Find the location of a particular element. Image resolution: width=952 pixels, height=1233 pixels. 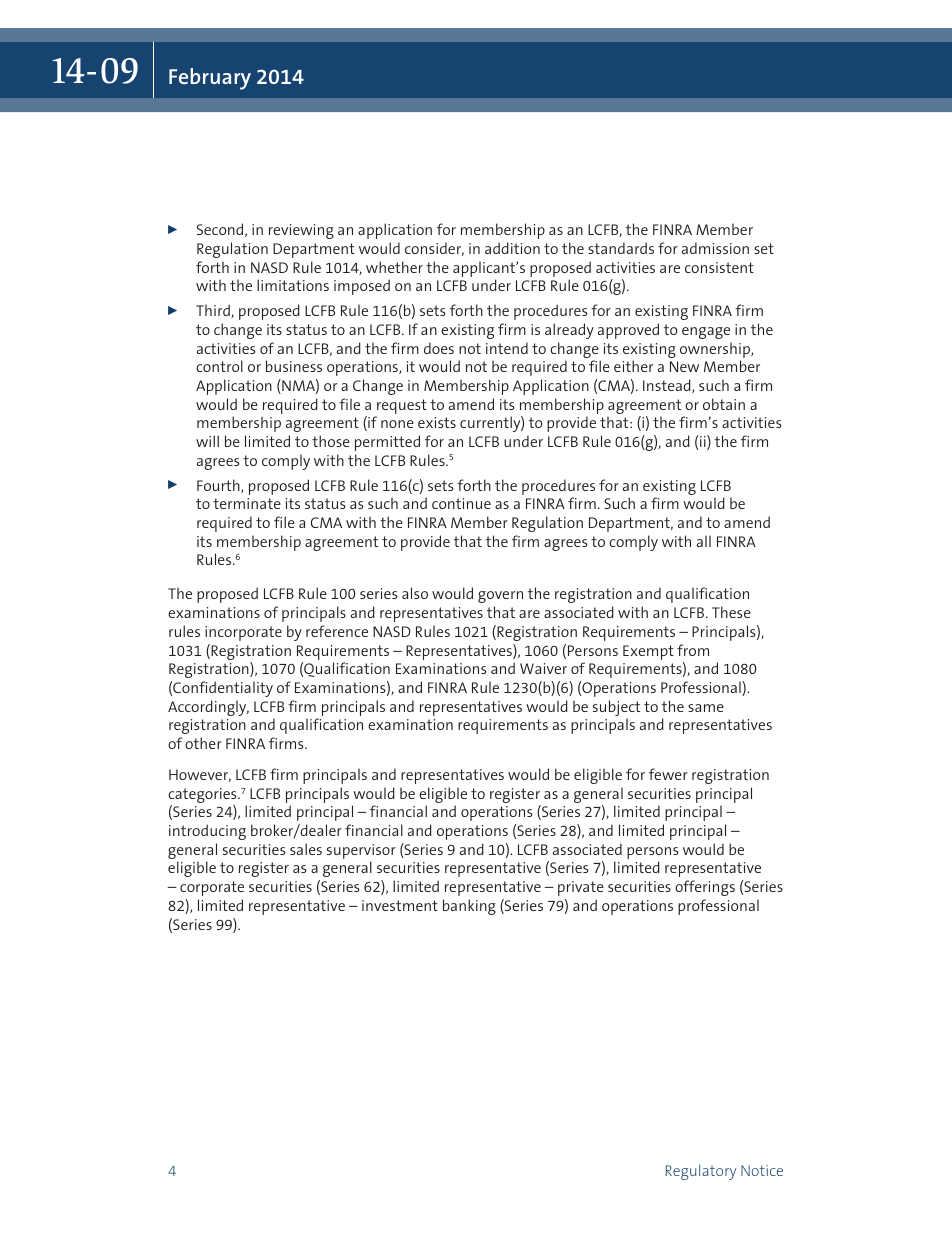

fewer is located at coordinates (668, 774).
